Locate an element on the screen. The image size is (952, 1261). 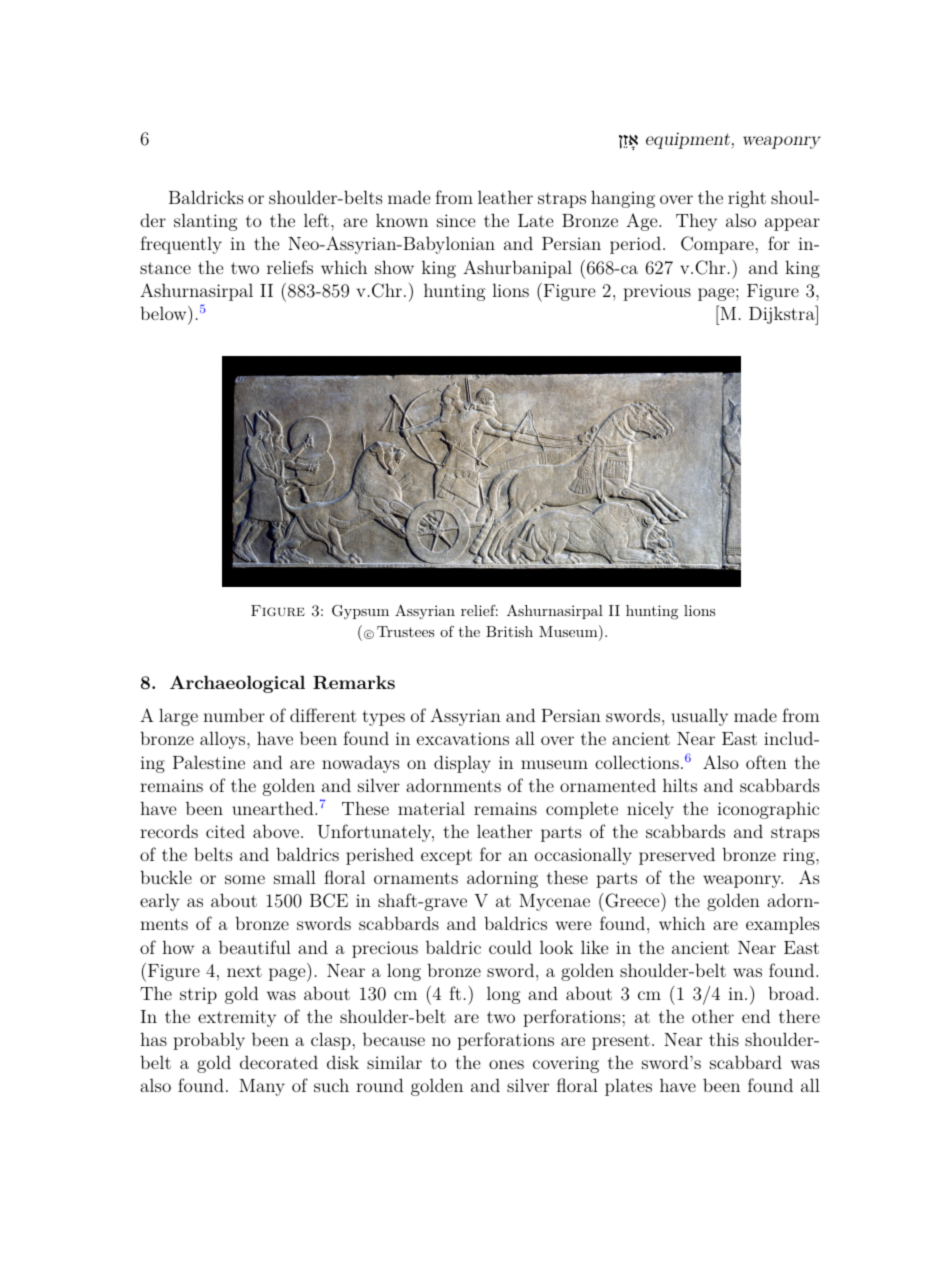
number is located at coordinates (234, 715).
